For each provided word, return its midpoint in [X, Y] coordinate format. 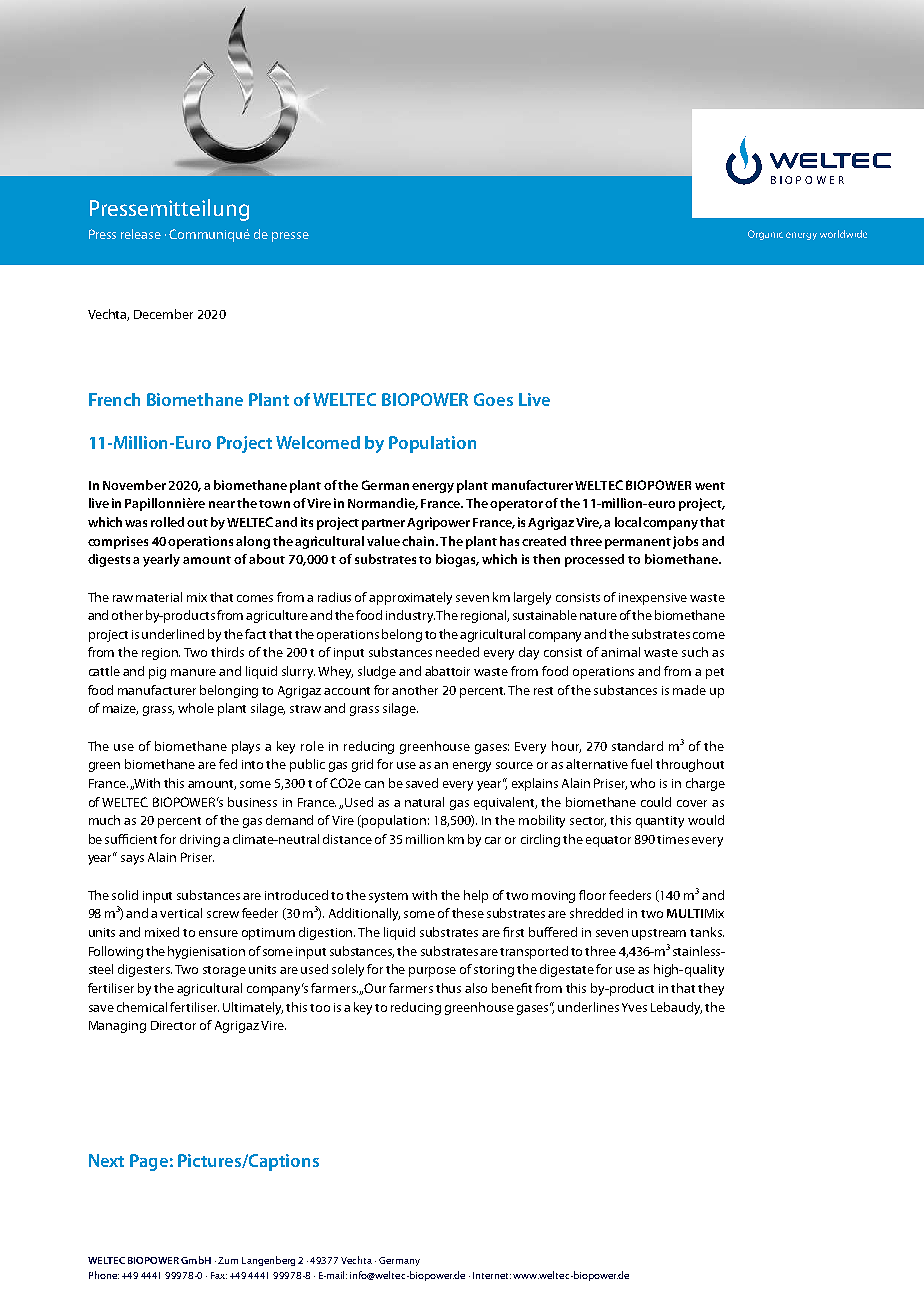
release [141, 234]
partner [385, 524]
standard [637, 746]
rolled [167, 522]
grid [362, 765]
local [628, 522]
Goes [493, 399]
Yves [634, 1007]
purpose [432, 972]
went [710, 486]
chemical [142, 1007]
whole [196, 708]
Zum [228, 1260]
